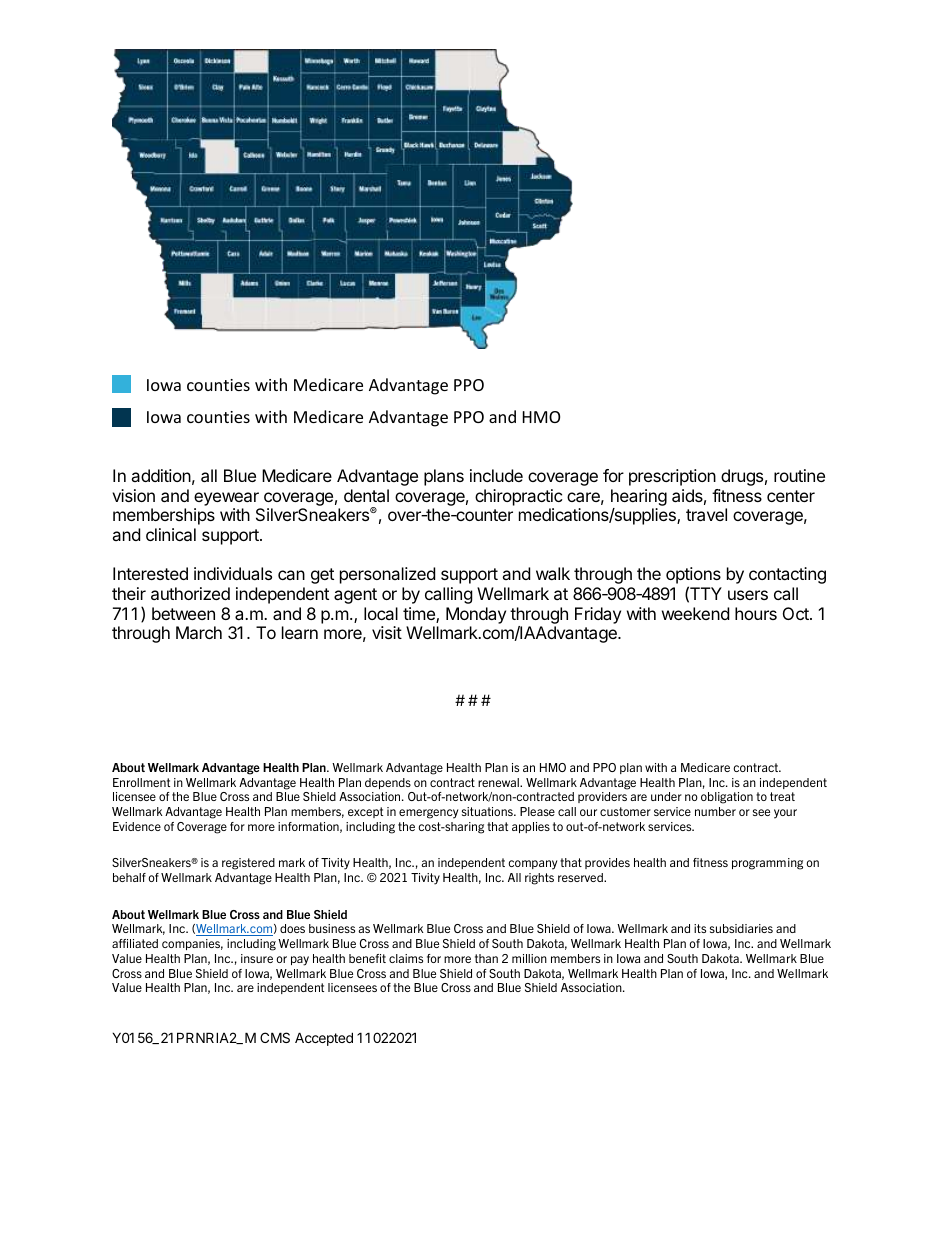 The width and height of the screenshot is (952, 1233). What do you see at coordinates (695, 613) in the screenshot?
I see `weekend` at bounding box center [695, 613].
